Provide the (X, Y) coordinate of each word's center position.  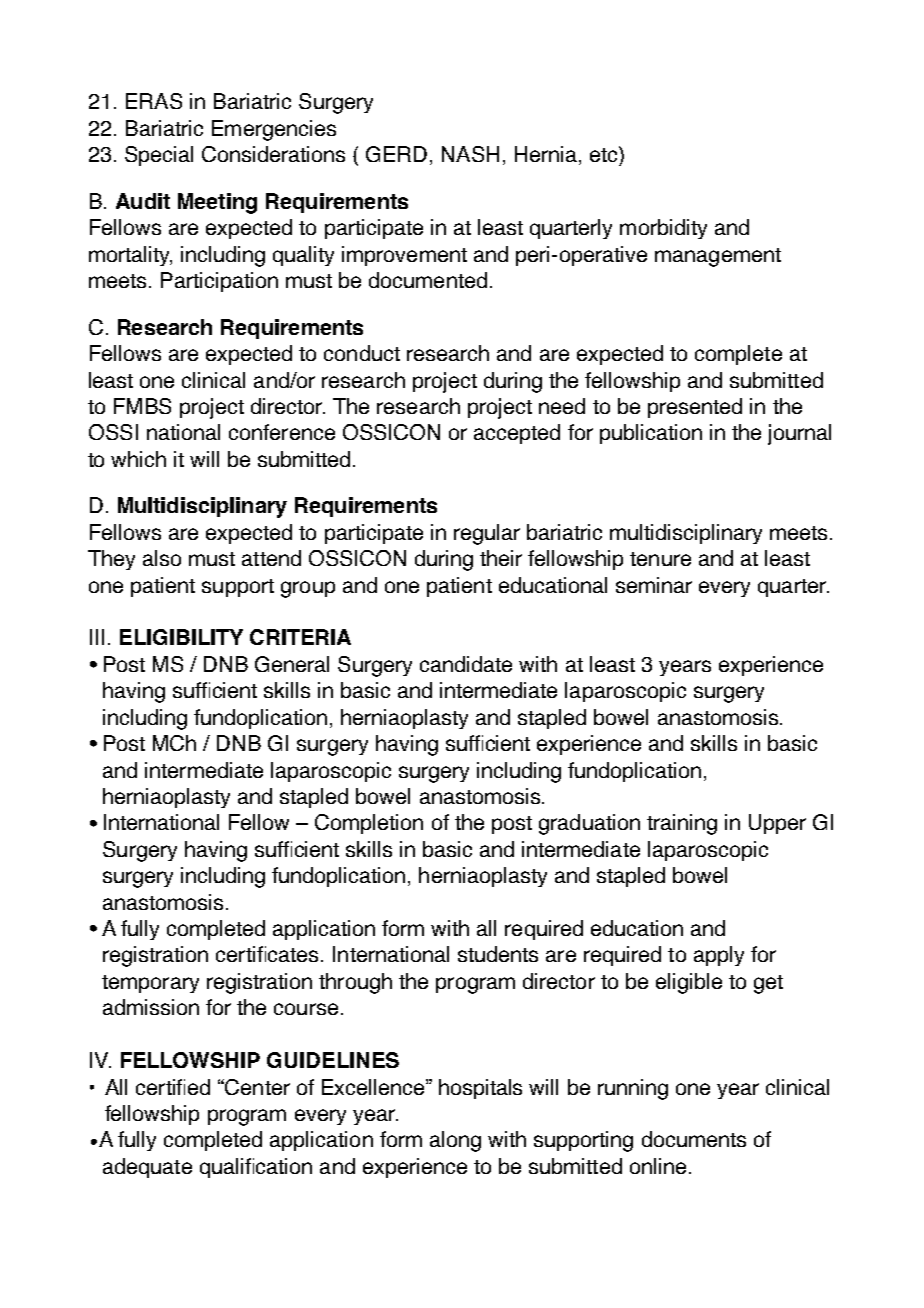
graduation (589, 824)
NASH (470, 154)
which (138, 459)
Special (159, 156)
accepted (517, 434)
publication (651, 434)
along (455, 1141)
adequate (147, 1168)
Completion (369, 824)
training (682, 824)
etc (605, 154)
